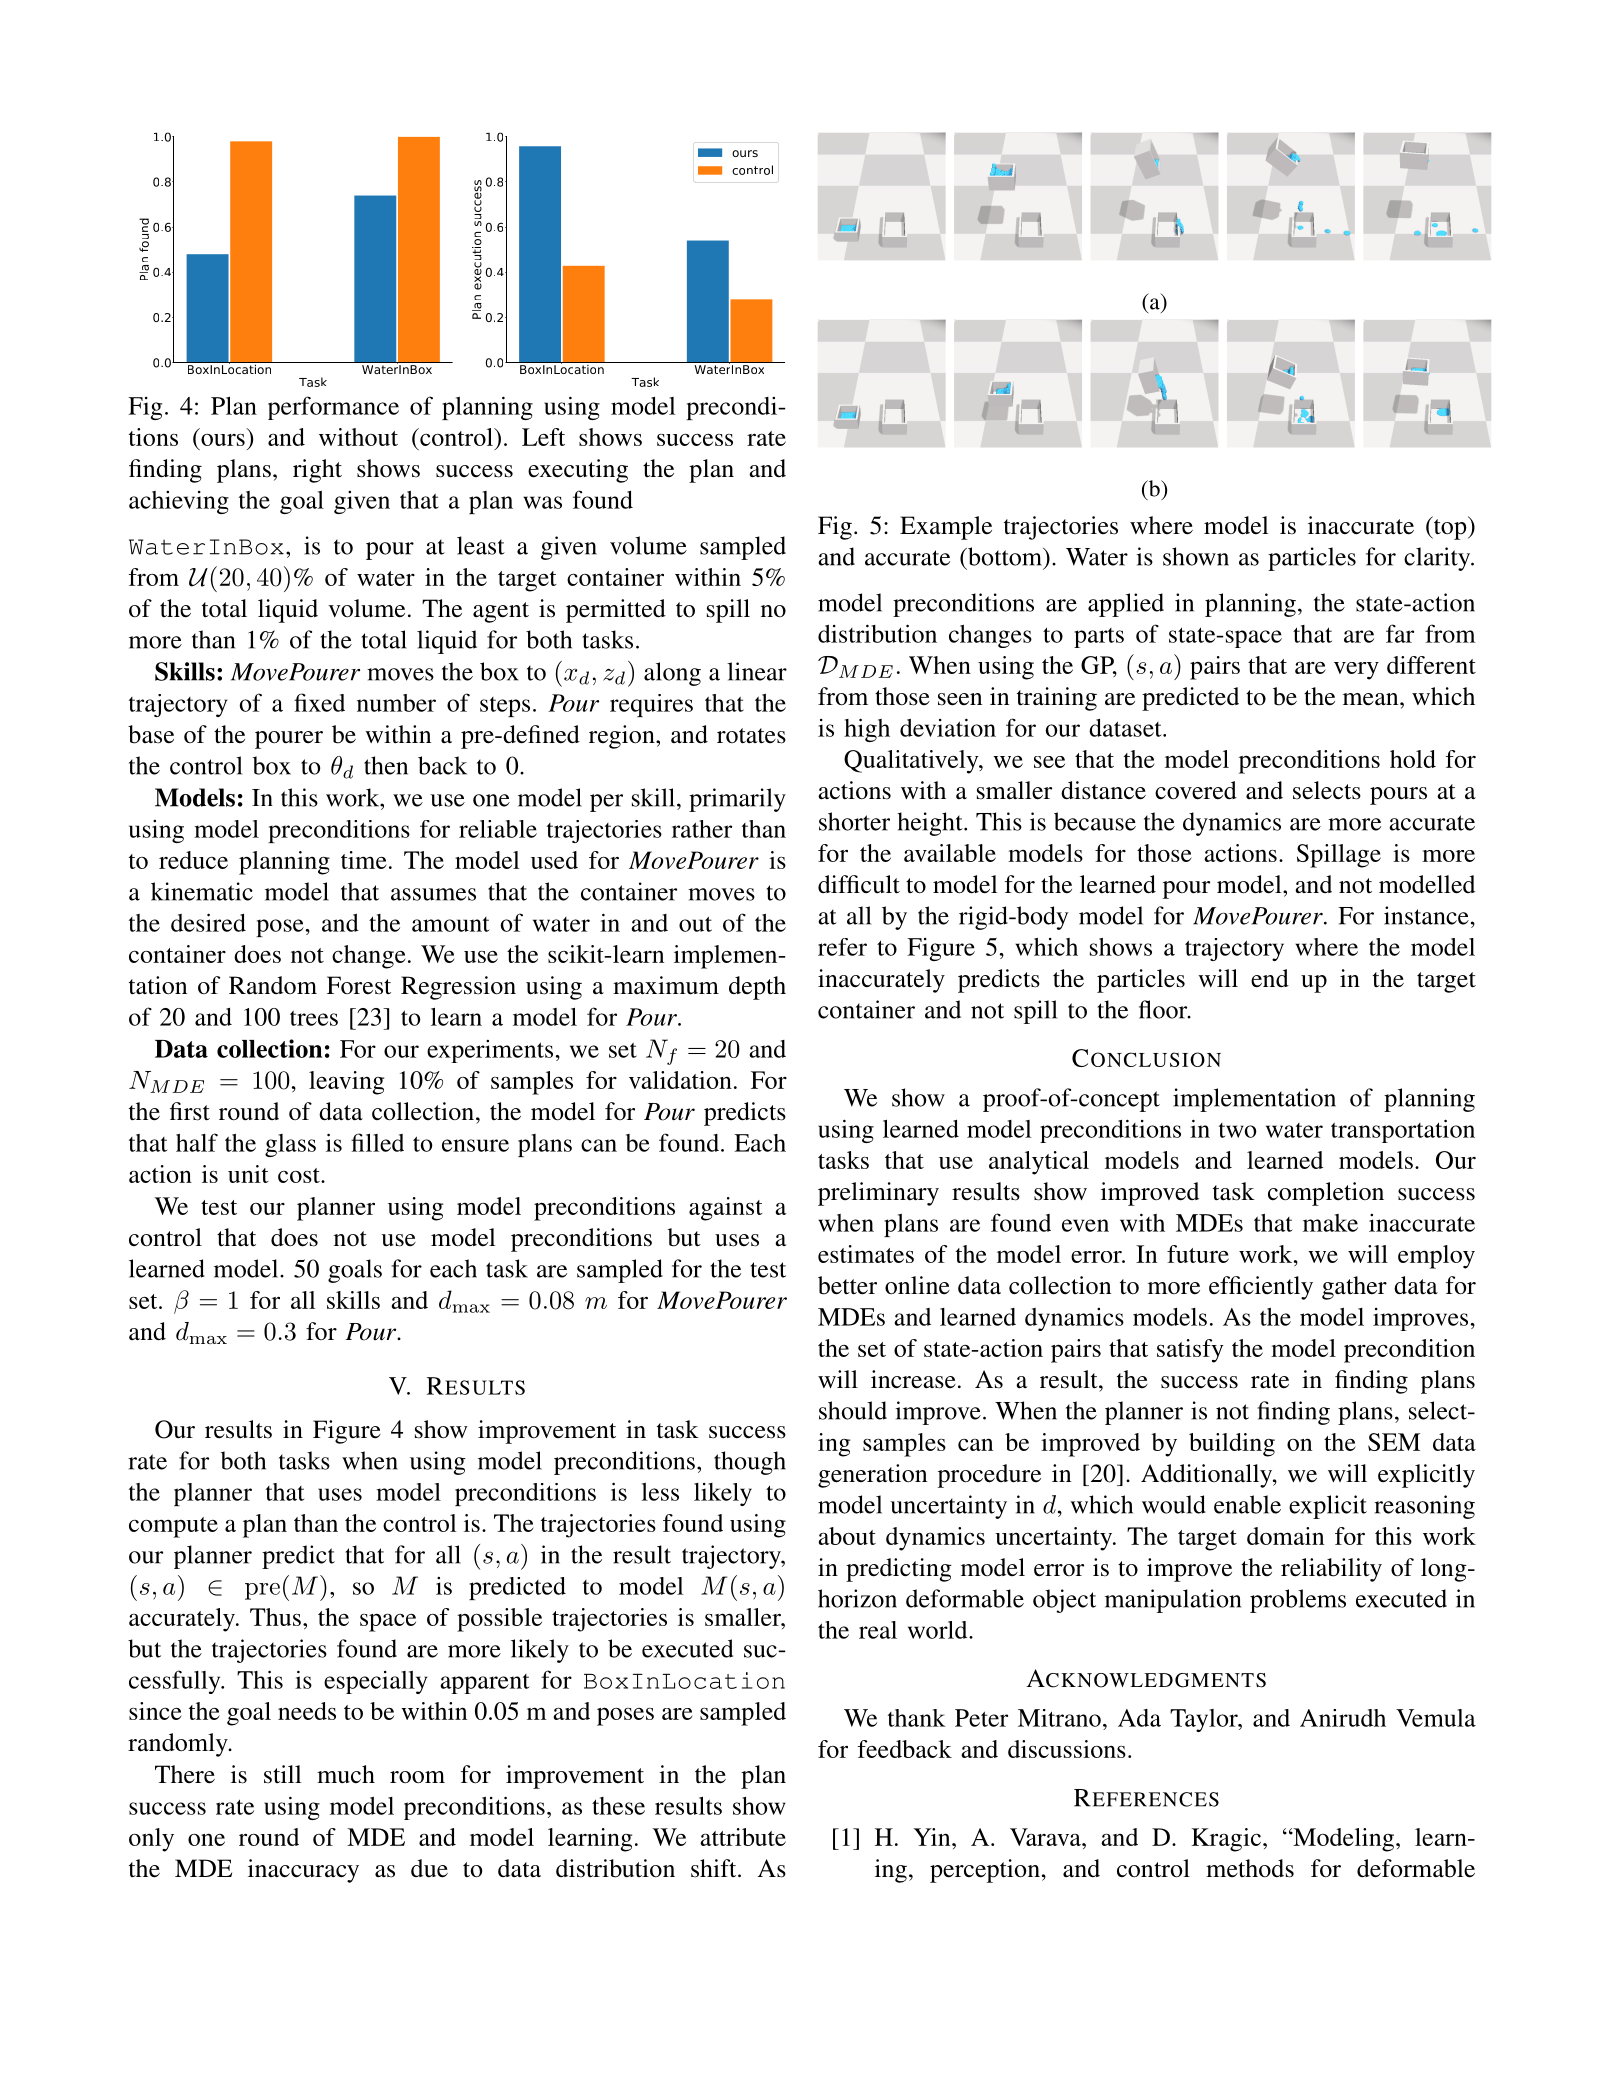  I want to click on trees, so click(314, 1018).
